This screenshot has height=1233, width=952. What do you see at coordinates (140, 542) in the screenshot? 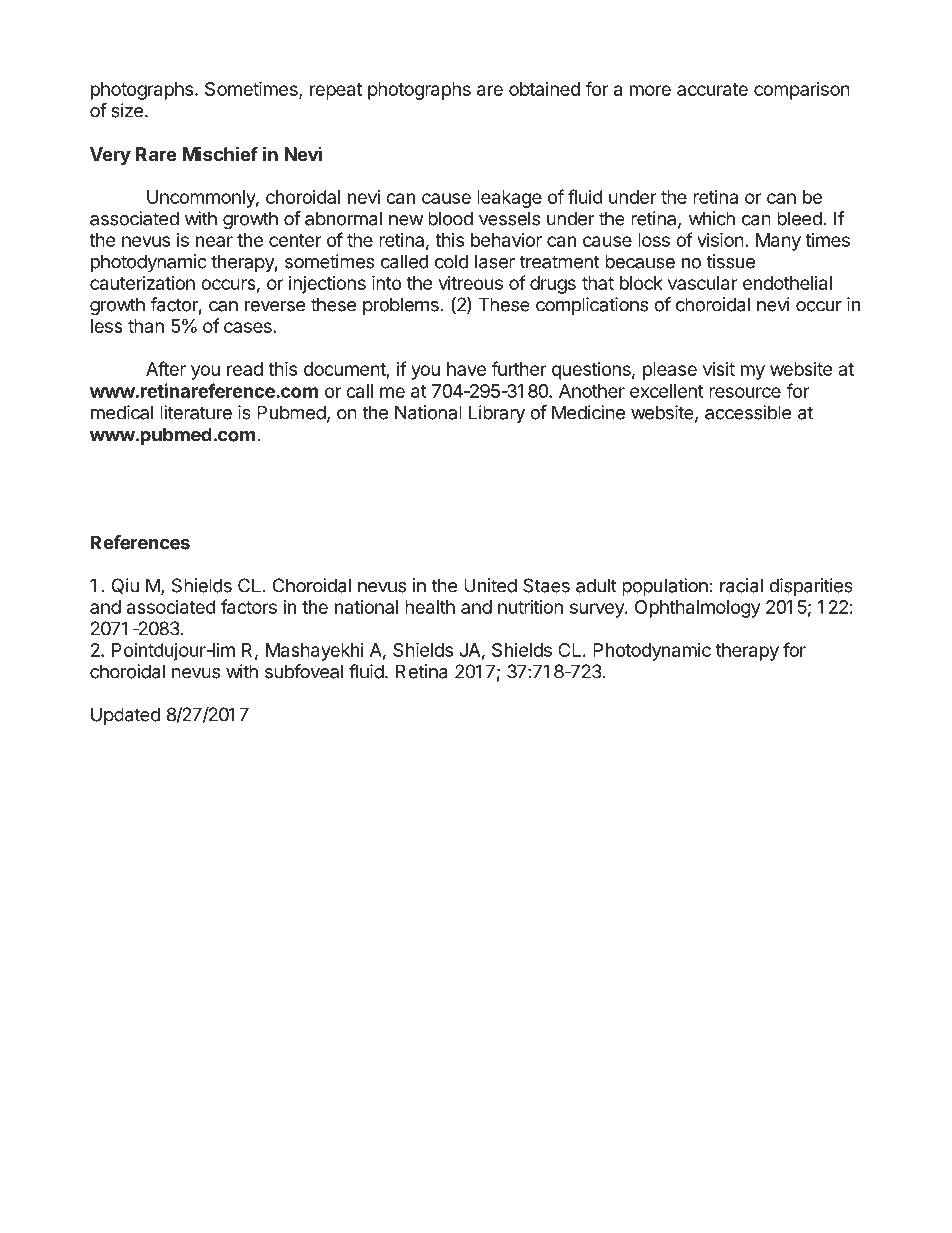
I see `References` at bounding box center [140, 542].
